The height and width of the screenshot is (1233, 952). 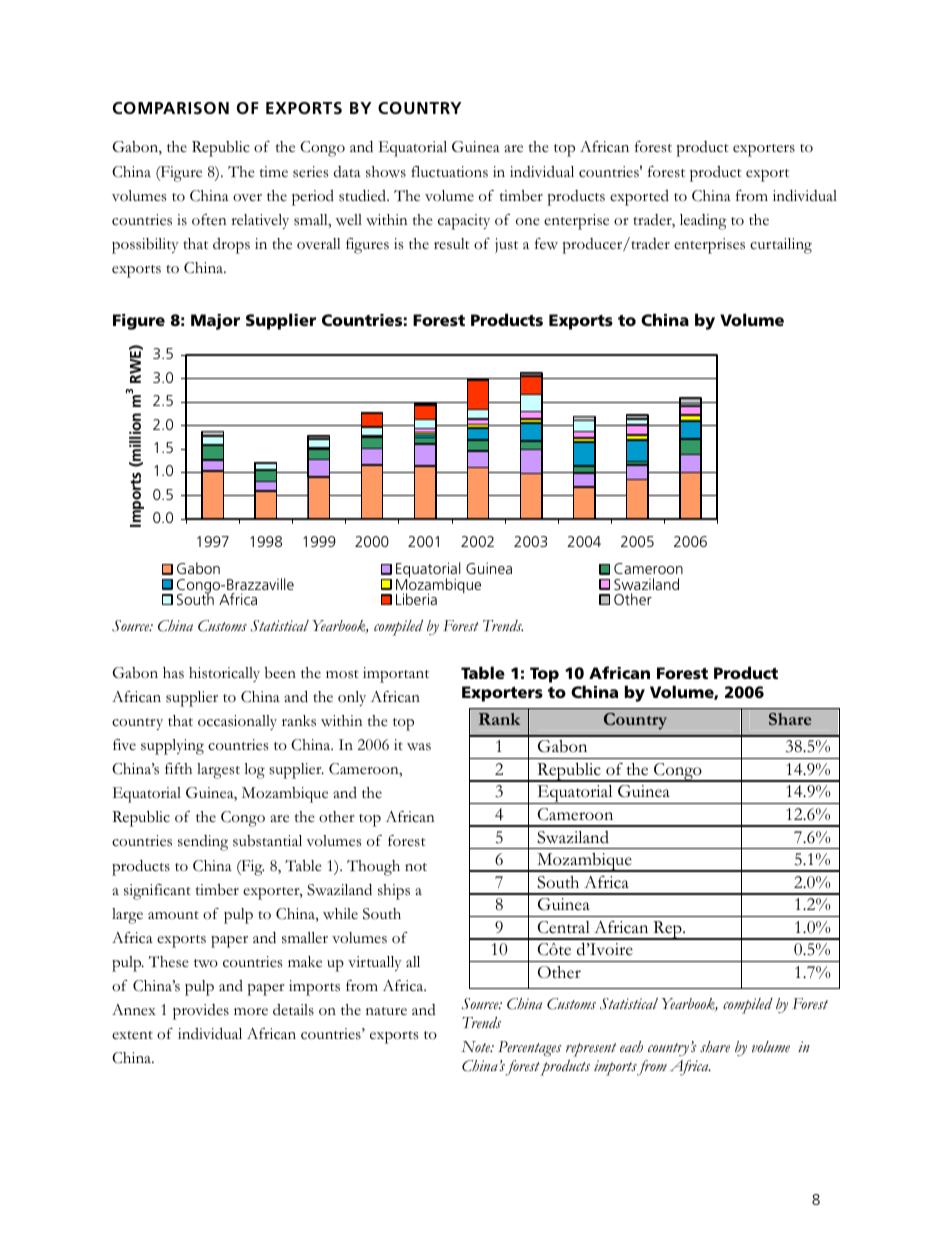 What do you see at coordinates (477, 1046) in the screenshot?
I see `Note` at bounding box center [477, 1046].
